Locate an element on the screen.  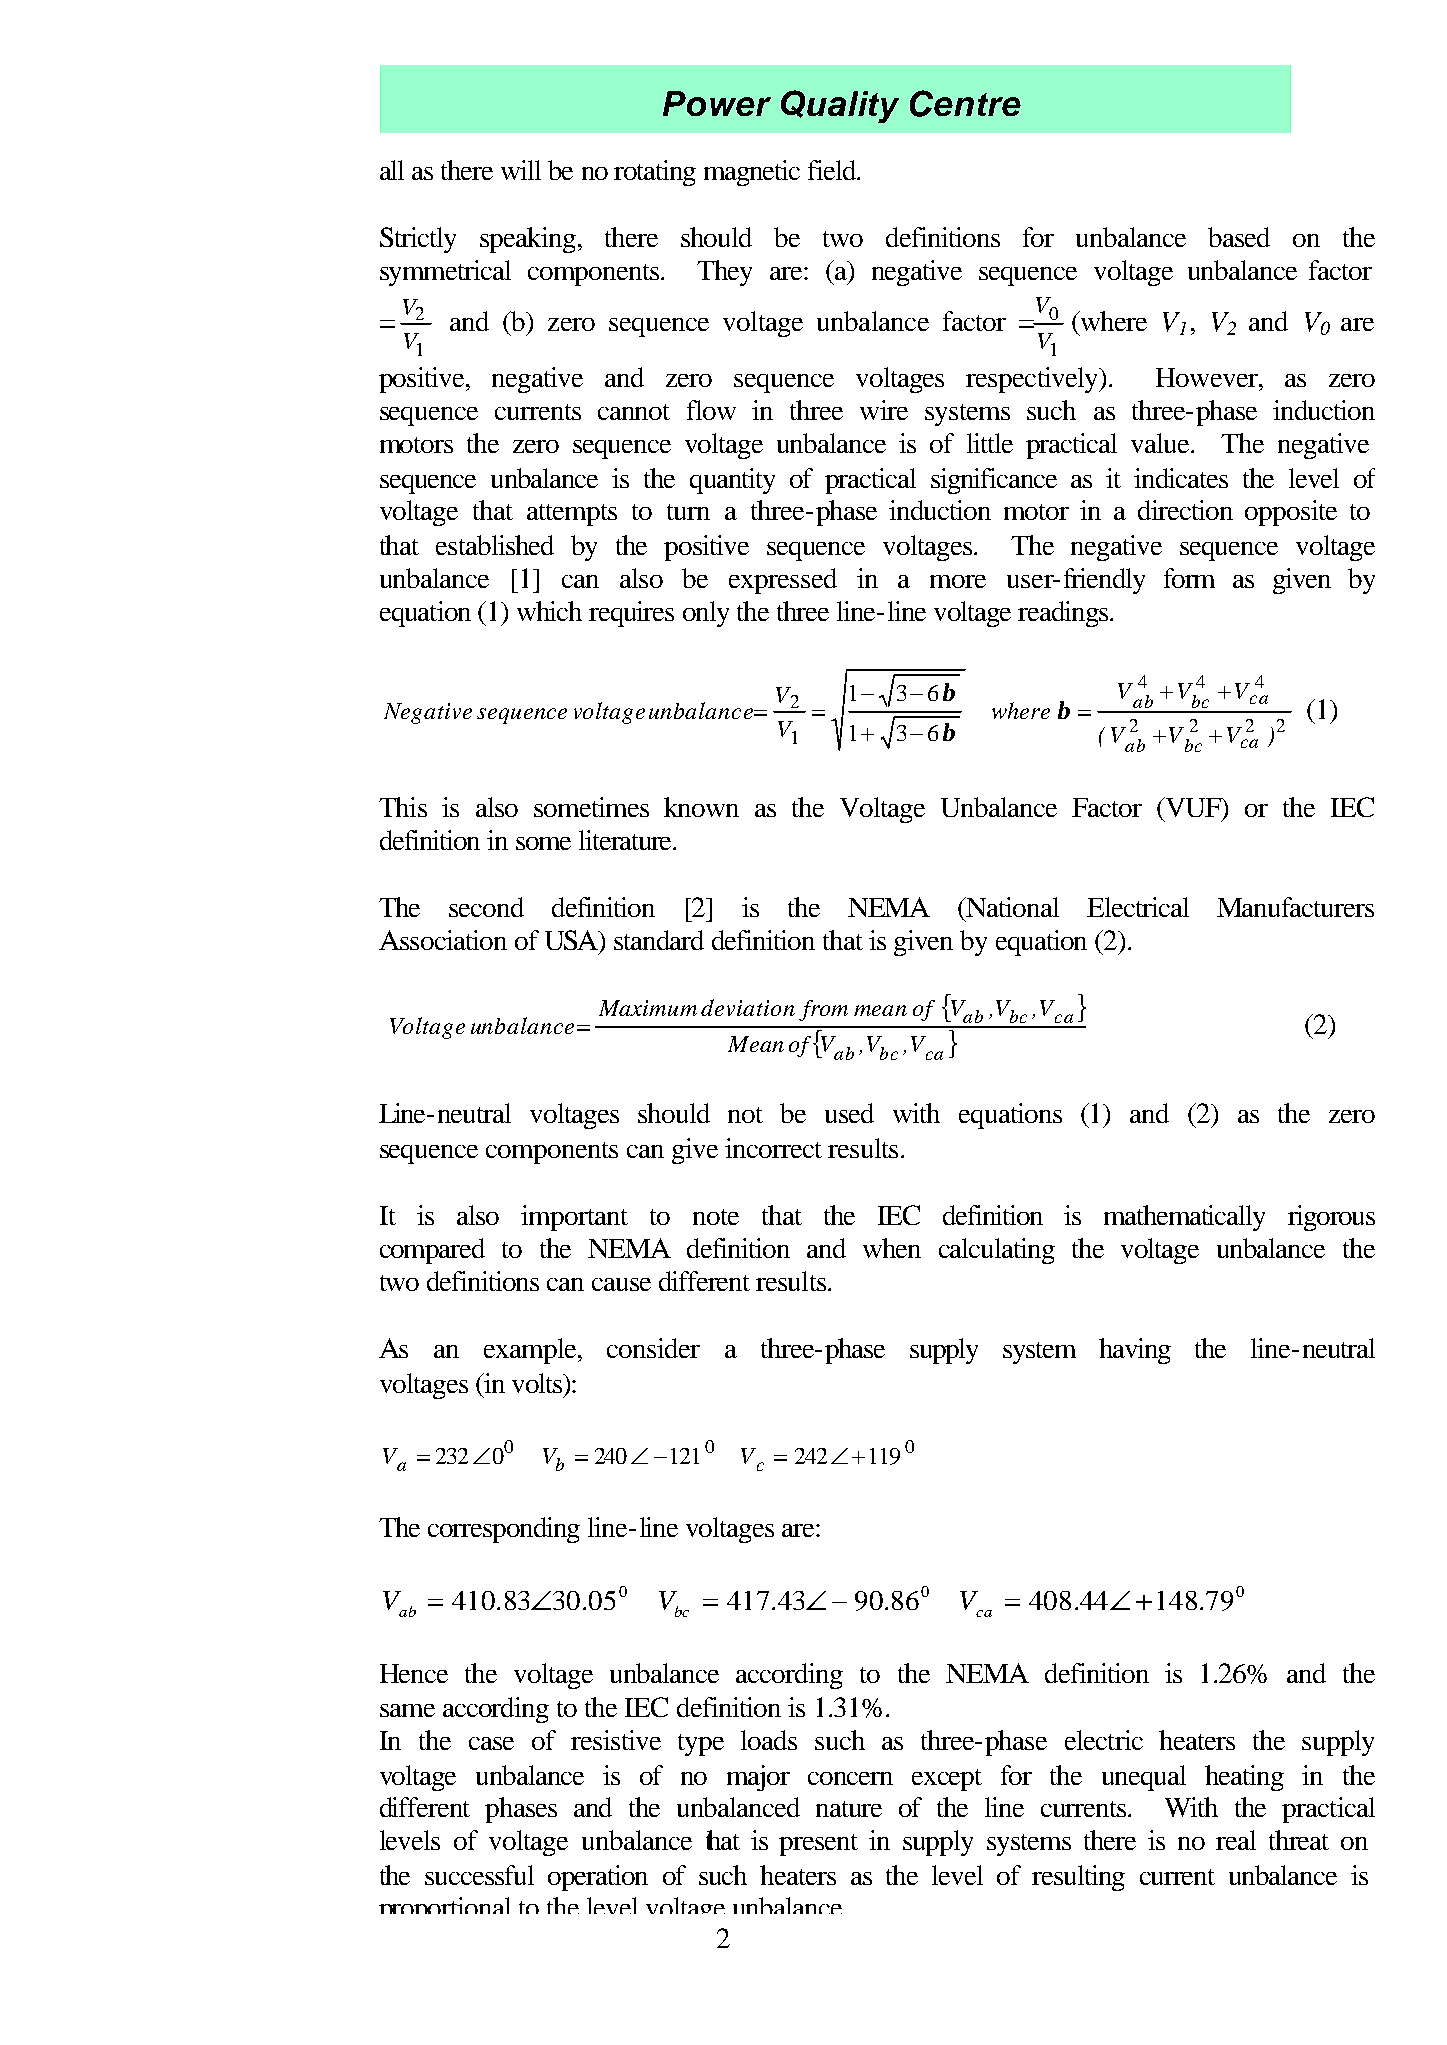
expressed is located at coordinates (783, 581).
